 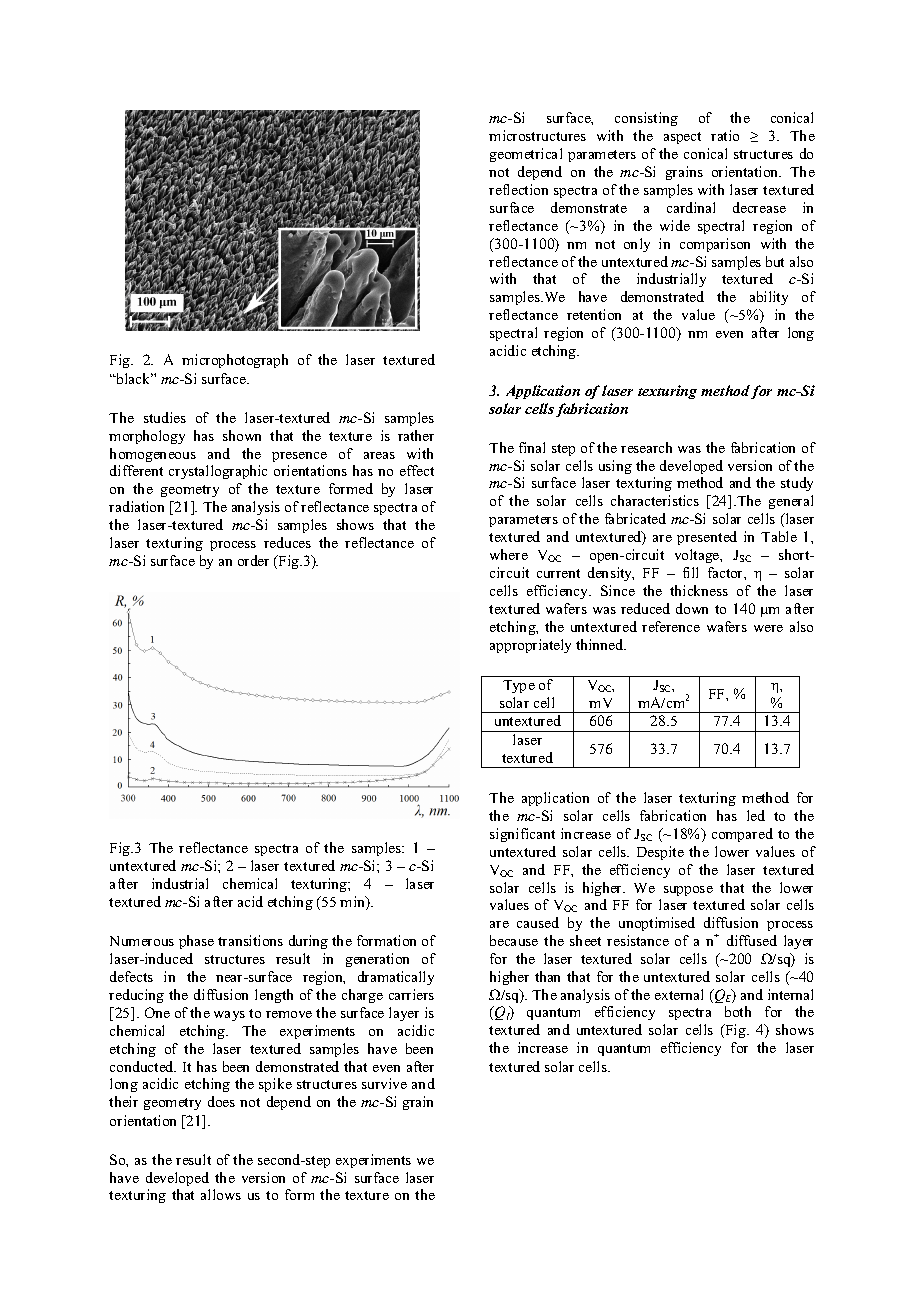 What do you see at coordinates (646, 447) in the page?
I see `research` at bounding box center [646, 447].
